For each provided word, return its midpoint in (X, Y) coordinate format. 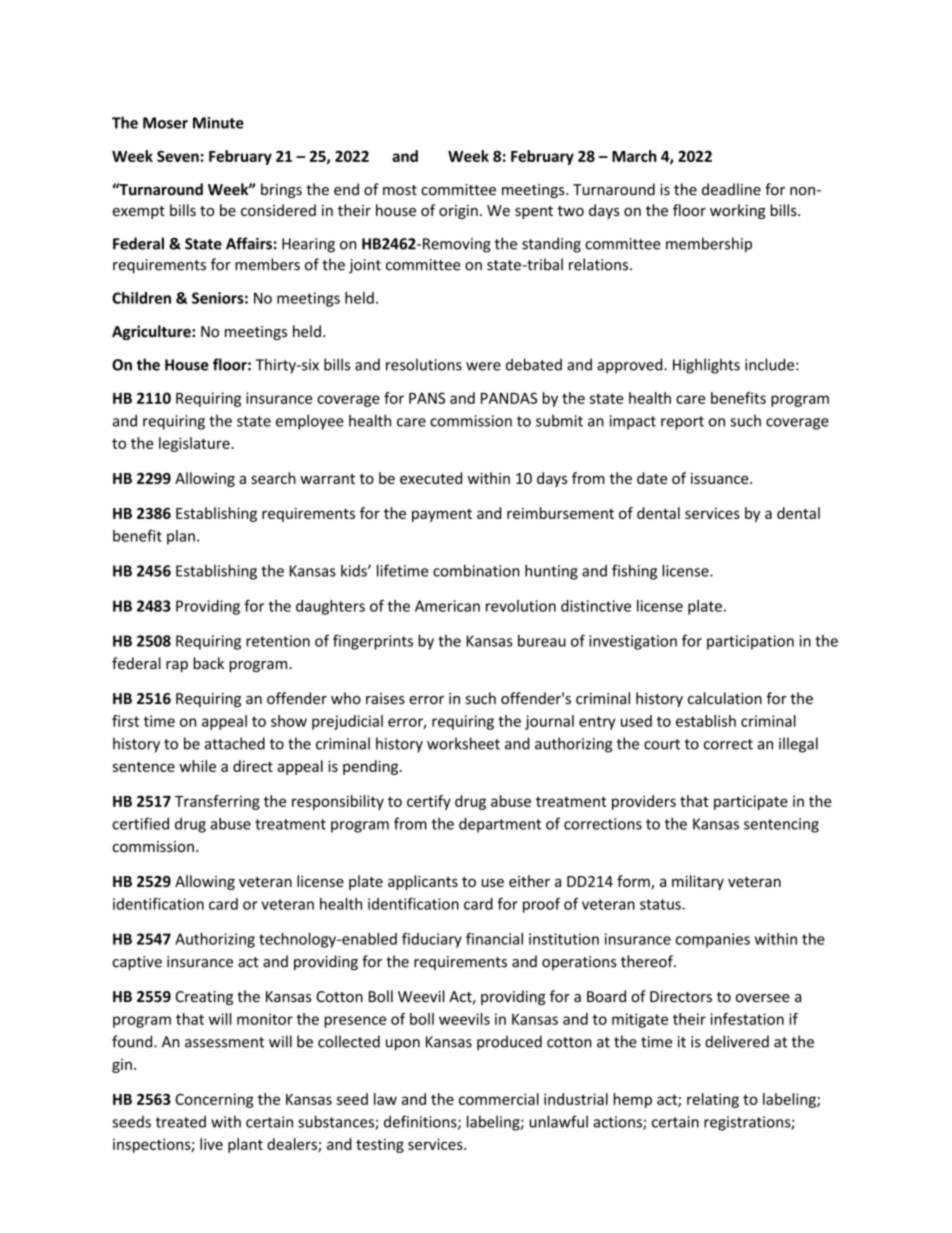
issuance (721, 478)
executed (431, 478)
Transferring (217, 802)
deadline (731, 189)
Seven (178, 156)
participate (751, 802)
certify (429, 802)
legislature (195, 444)
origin (458, 212)
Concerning (214, 1100)
